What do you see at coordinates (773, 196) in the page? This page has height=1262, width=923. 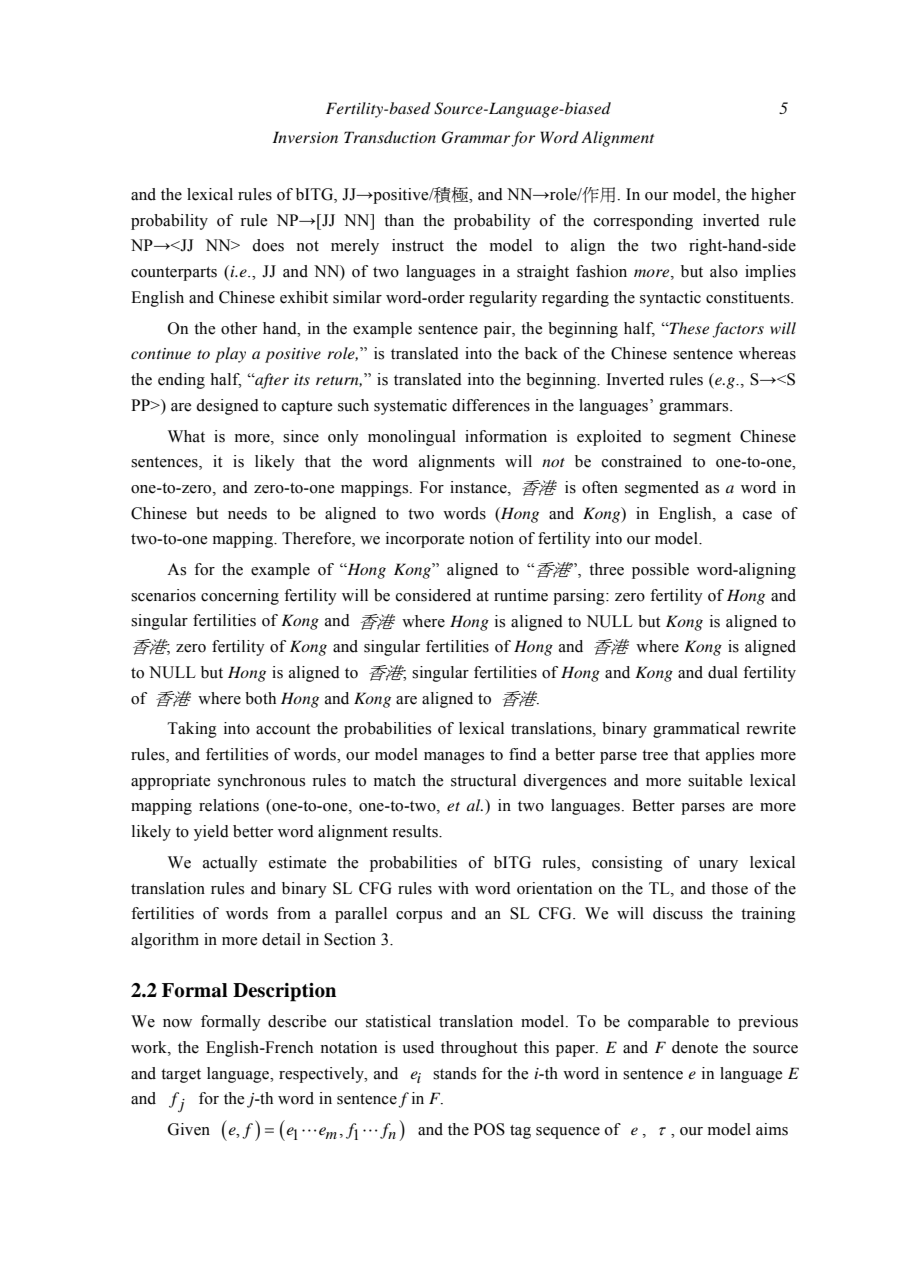 I see `higher` at bounding box center [773, 196].
